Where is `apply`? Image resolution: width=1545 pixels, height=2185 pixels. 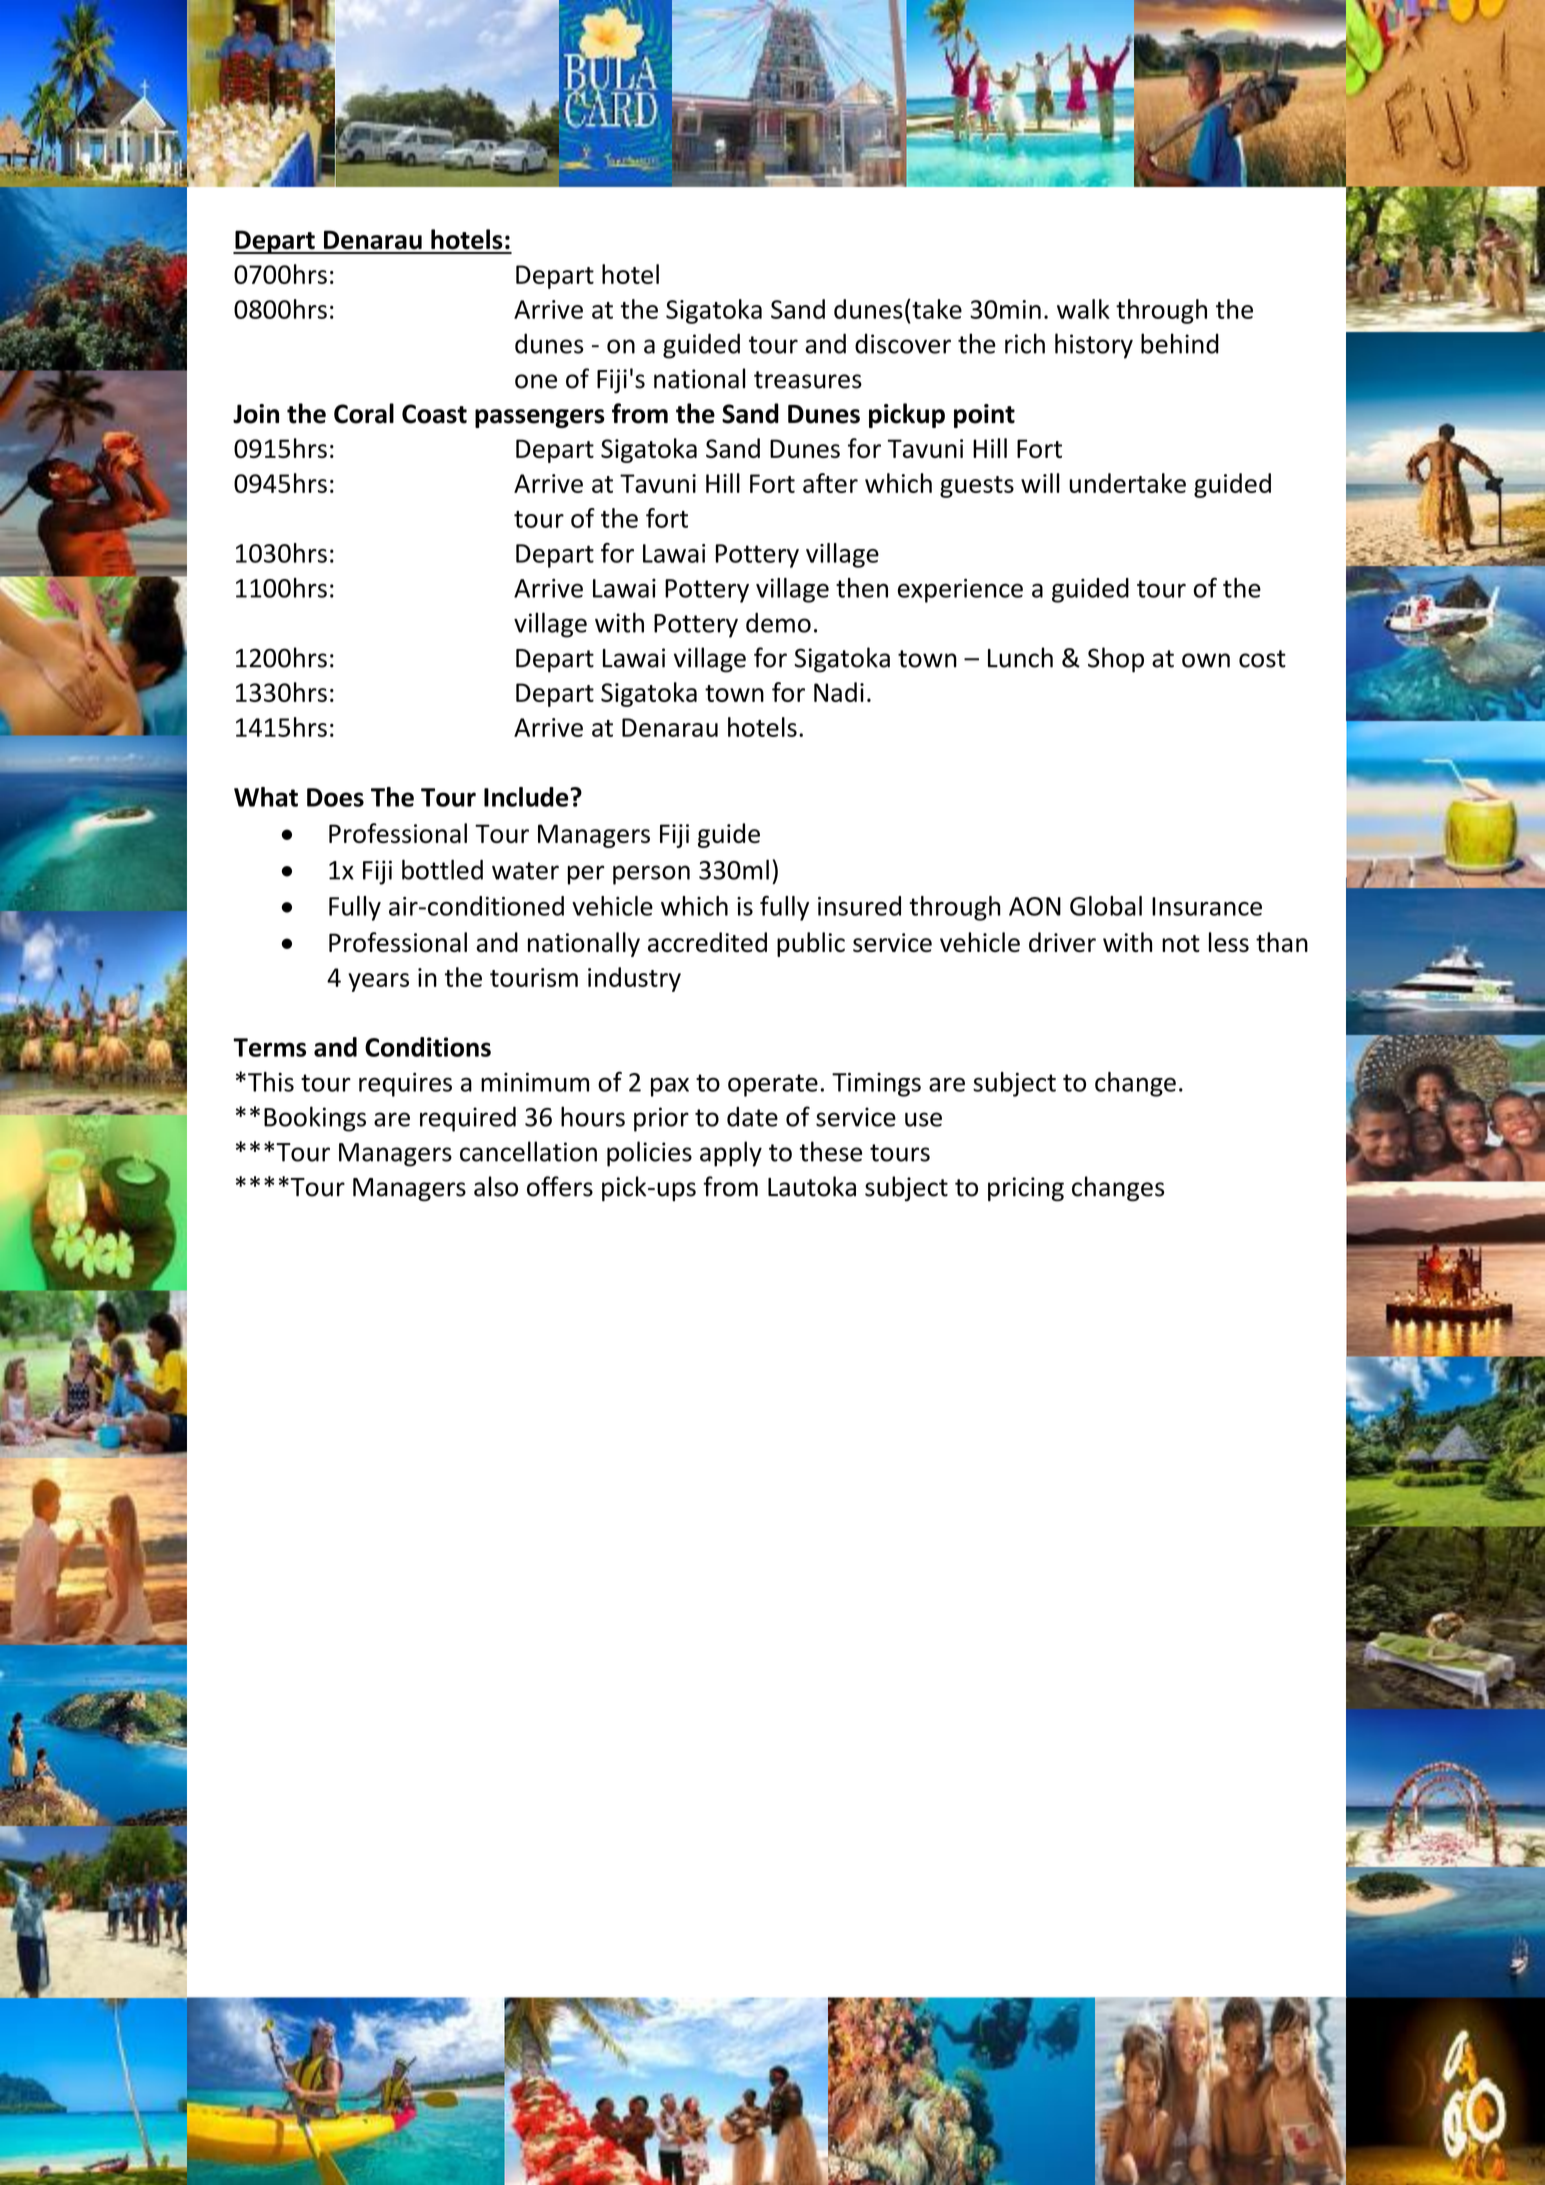
apply is located at coordinates (731, 1154).
